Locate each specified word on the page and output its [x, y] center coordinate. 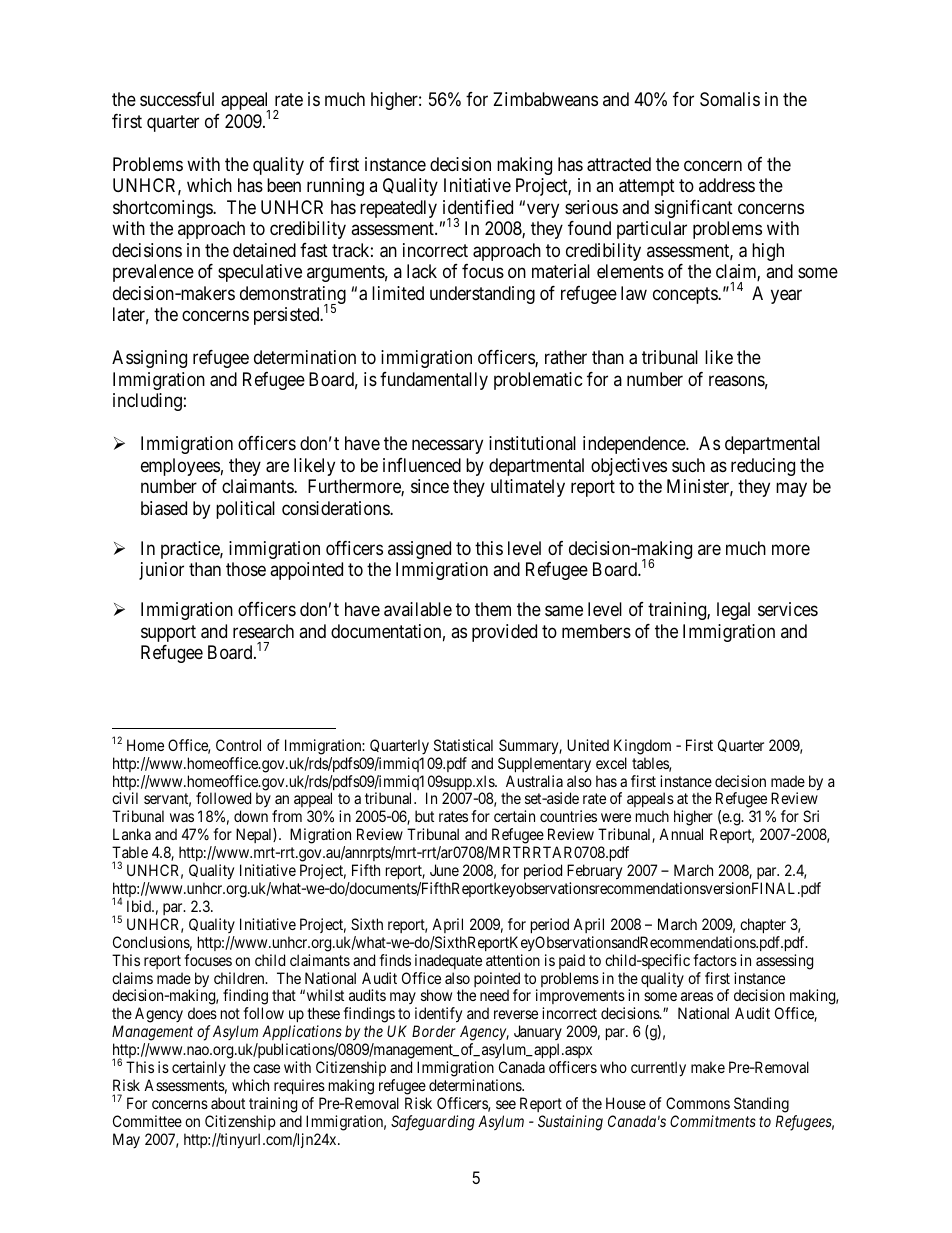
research [263, 631]
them [493, 609]
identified [478, 207]
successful [177, 99]
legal [733, 611]
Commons [698, 1103]
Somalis [730, 99]
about [228, 1103]
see [506, 1104]
